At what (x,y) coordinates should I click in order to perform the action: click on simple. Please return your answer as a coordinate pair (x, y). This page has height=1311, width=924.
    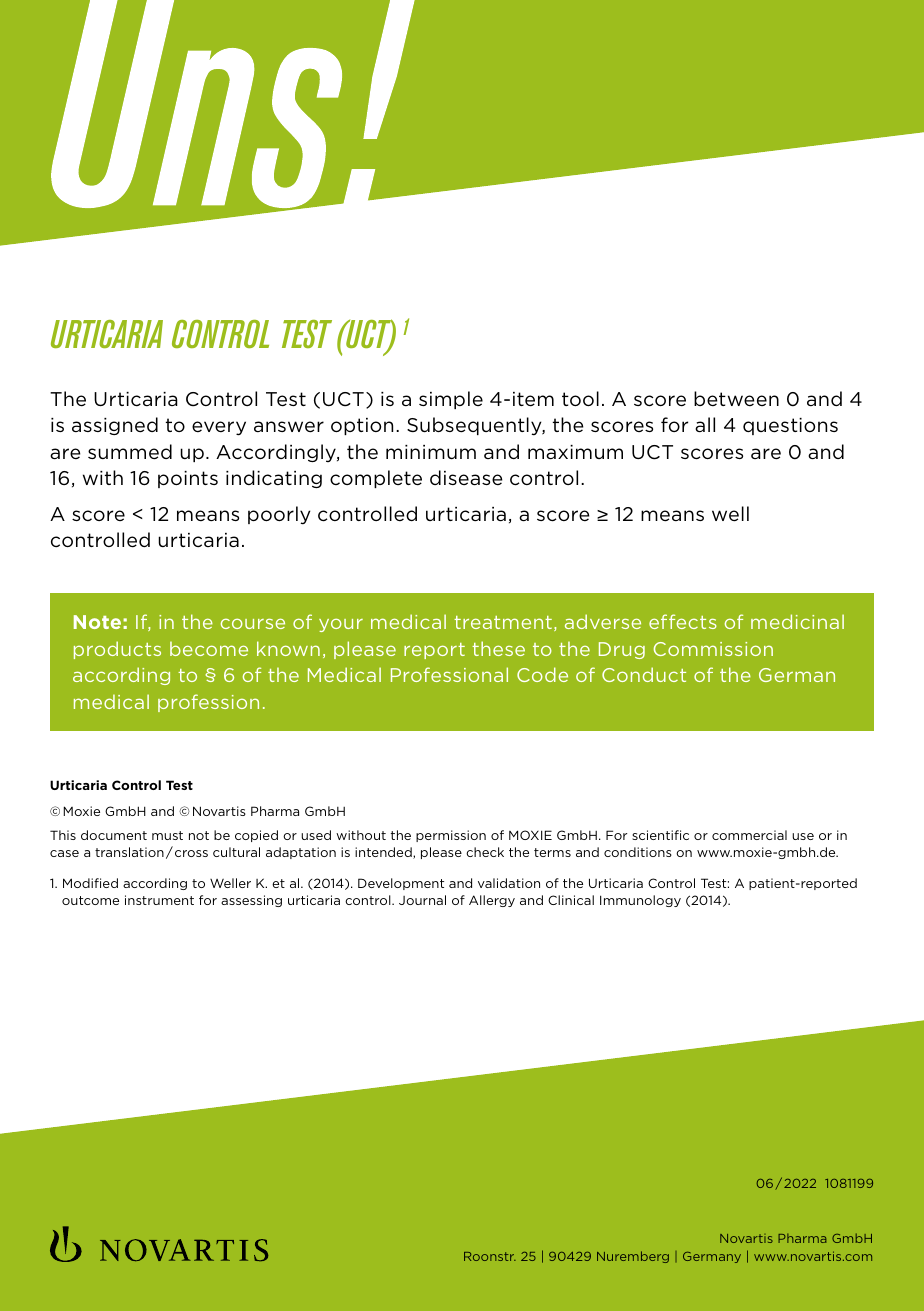
    Looking at the image, I should click on (451, 400).
